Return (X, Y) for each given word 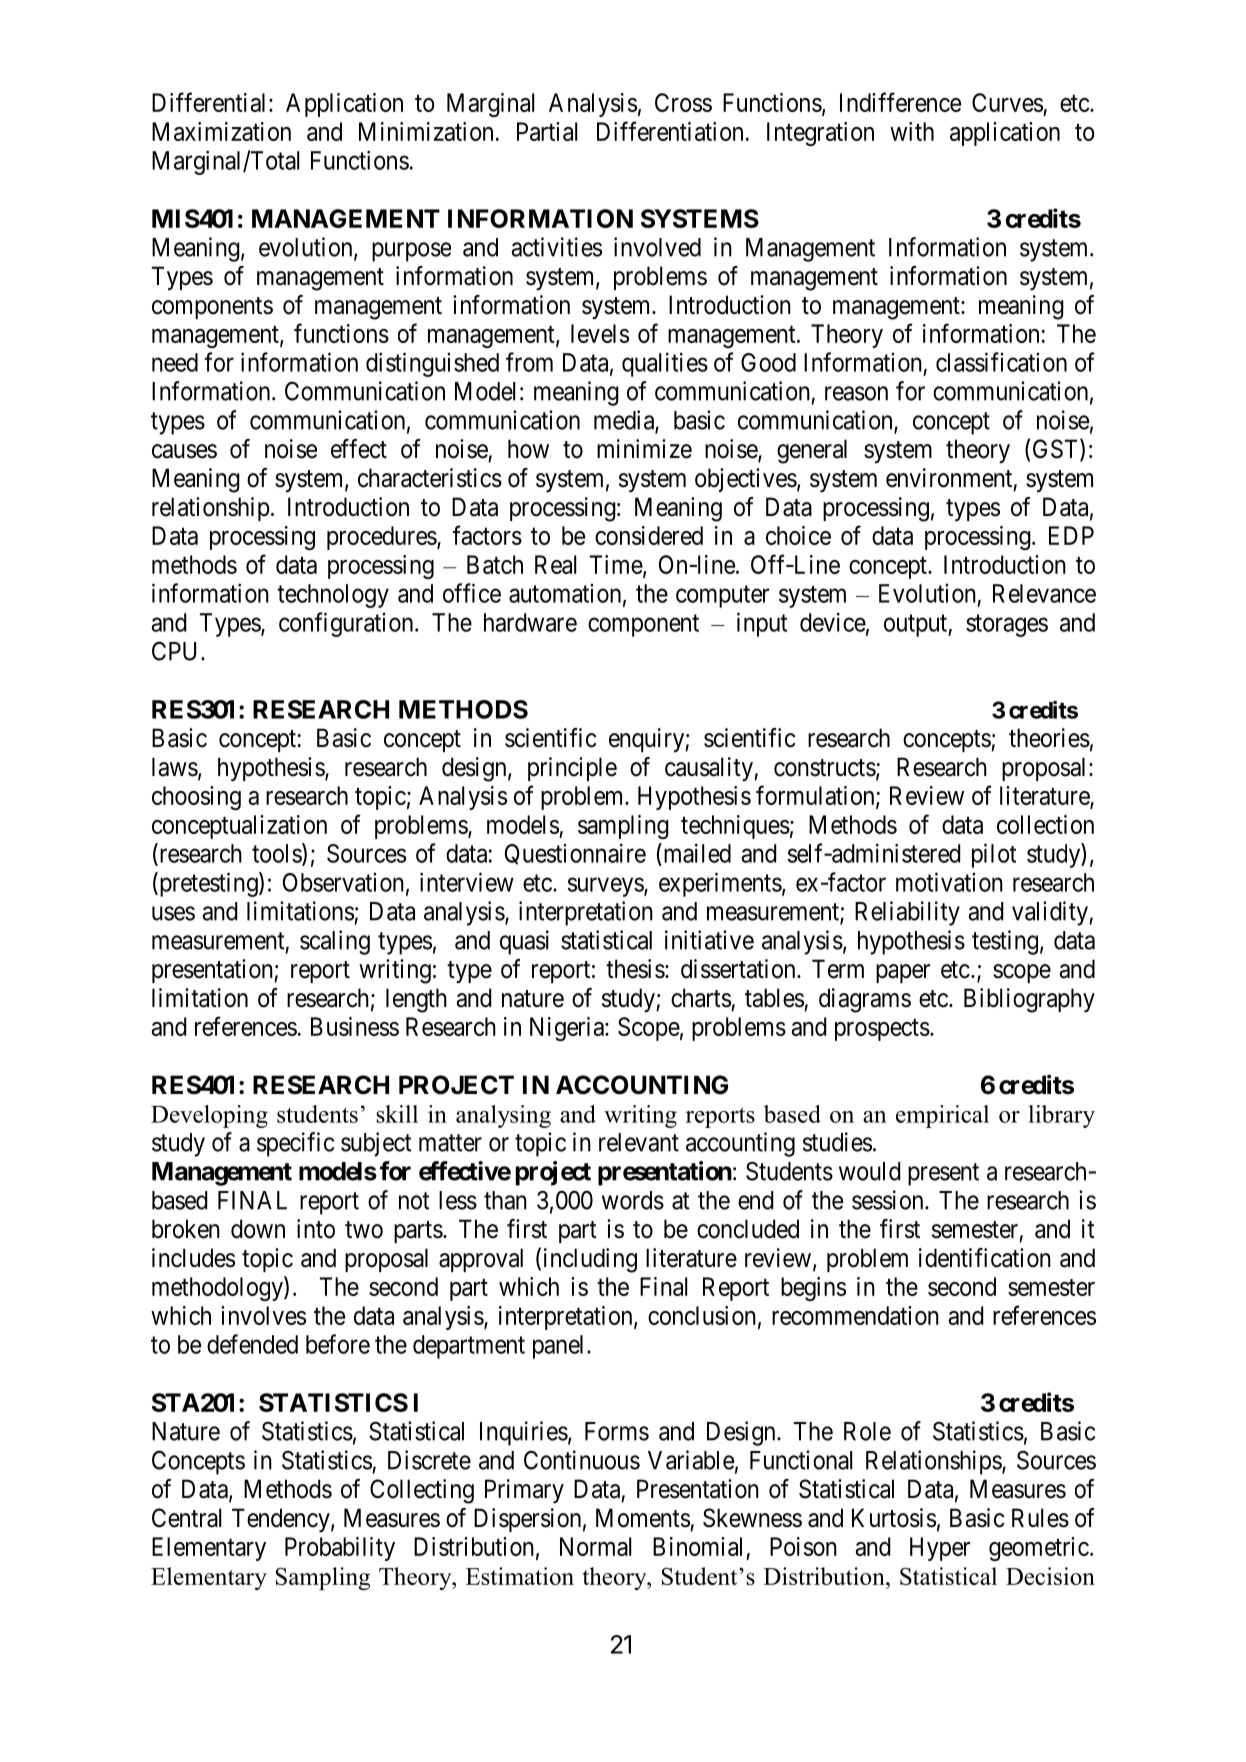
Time (617, 565)
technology (333, 596)
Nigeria (568, 1029)
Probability (340, 1549)
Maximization (221, 131)
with (912, 131)
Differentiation (670, 131)
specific (295, 1144)
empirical (942, 1116)
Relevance (1044, 593)
